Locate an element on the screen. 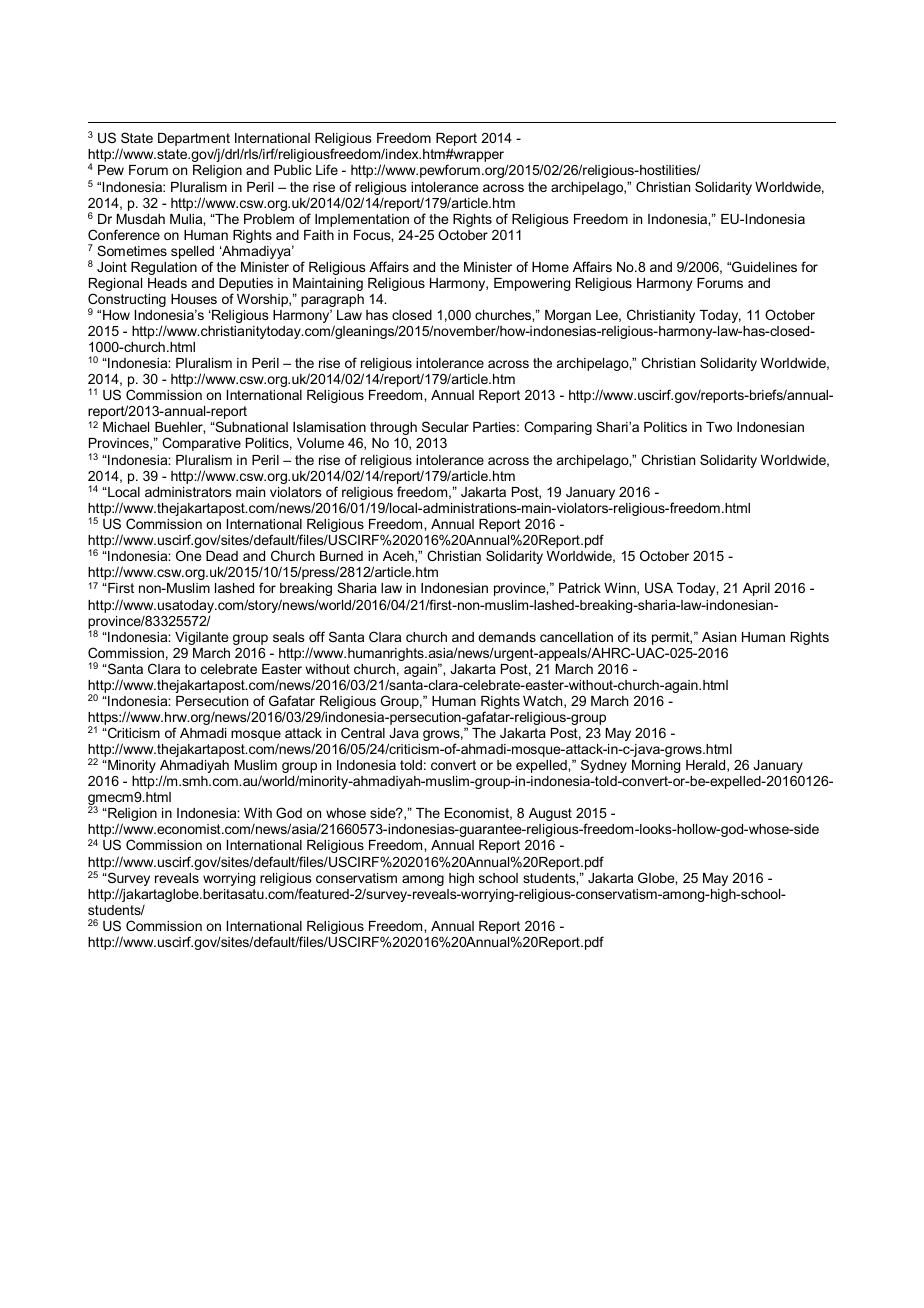  Home is located at coordinates (550, 267).
